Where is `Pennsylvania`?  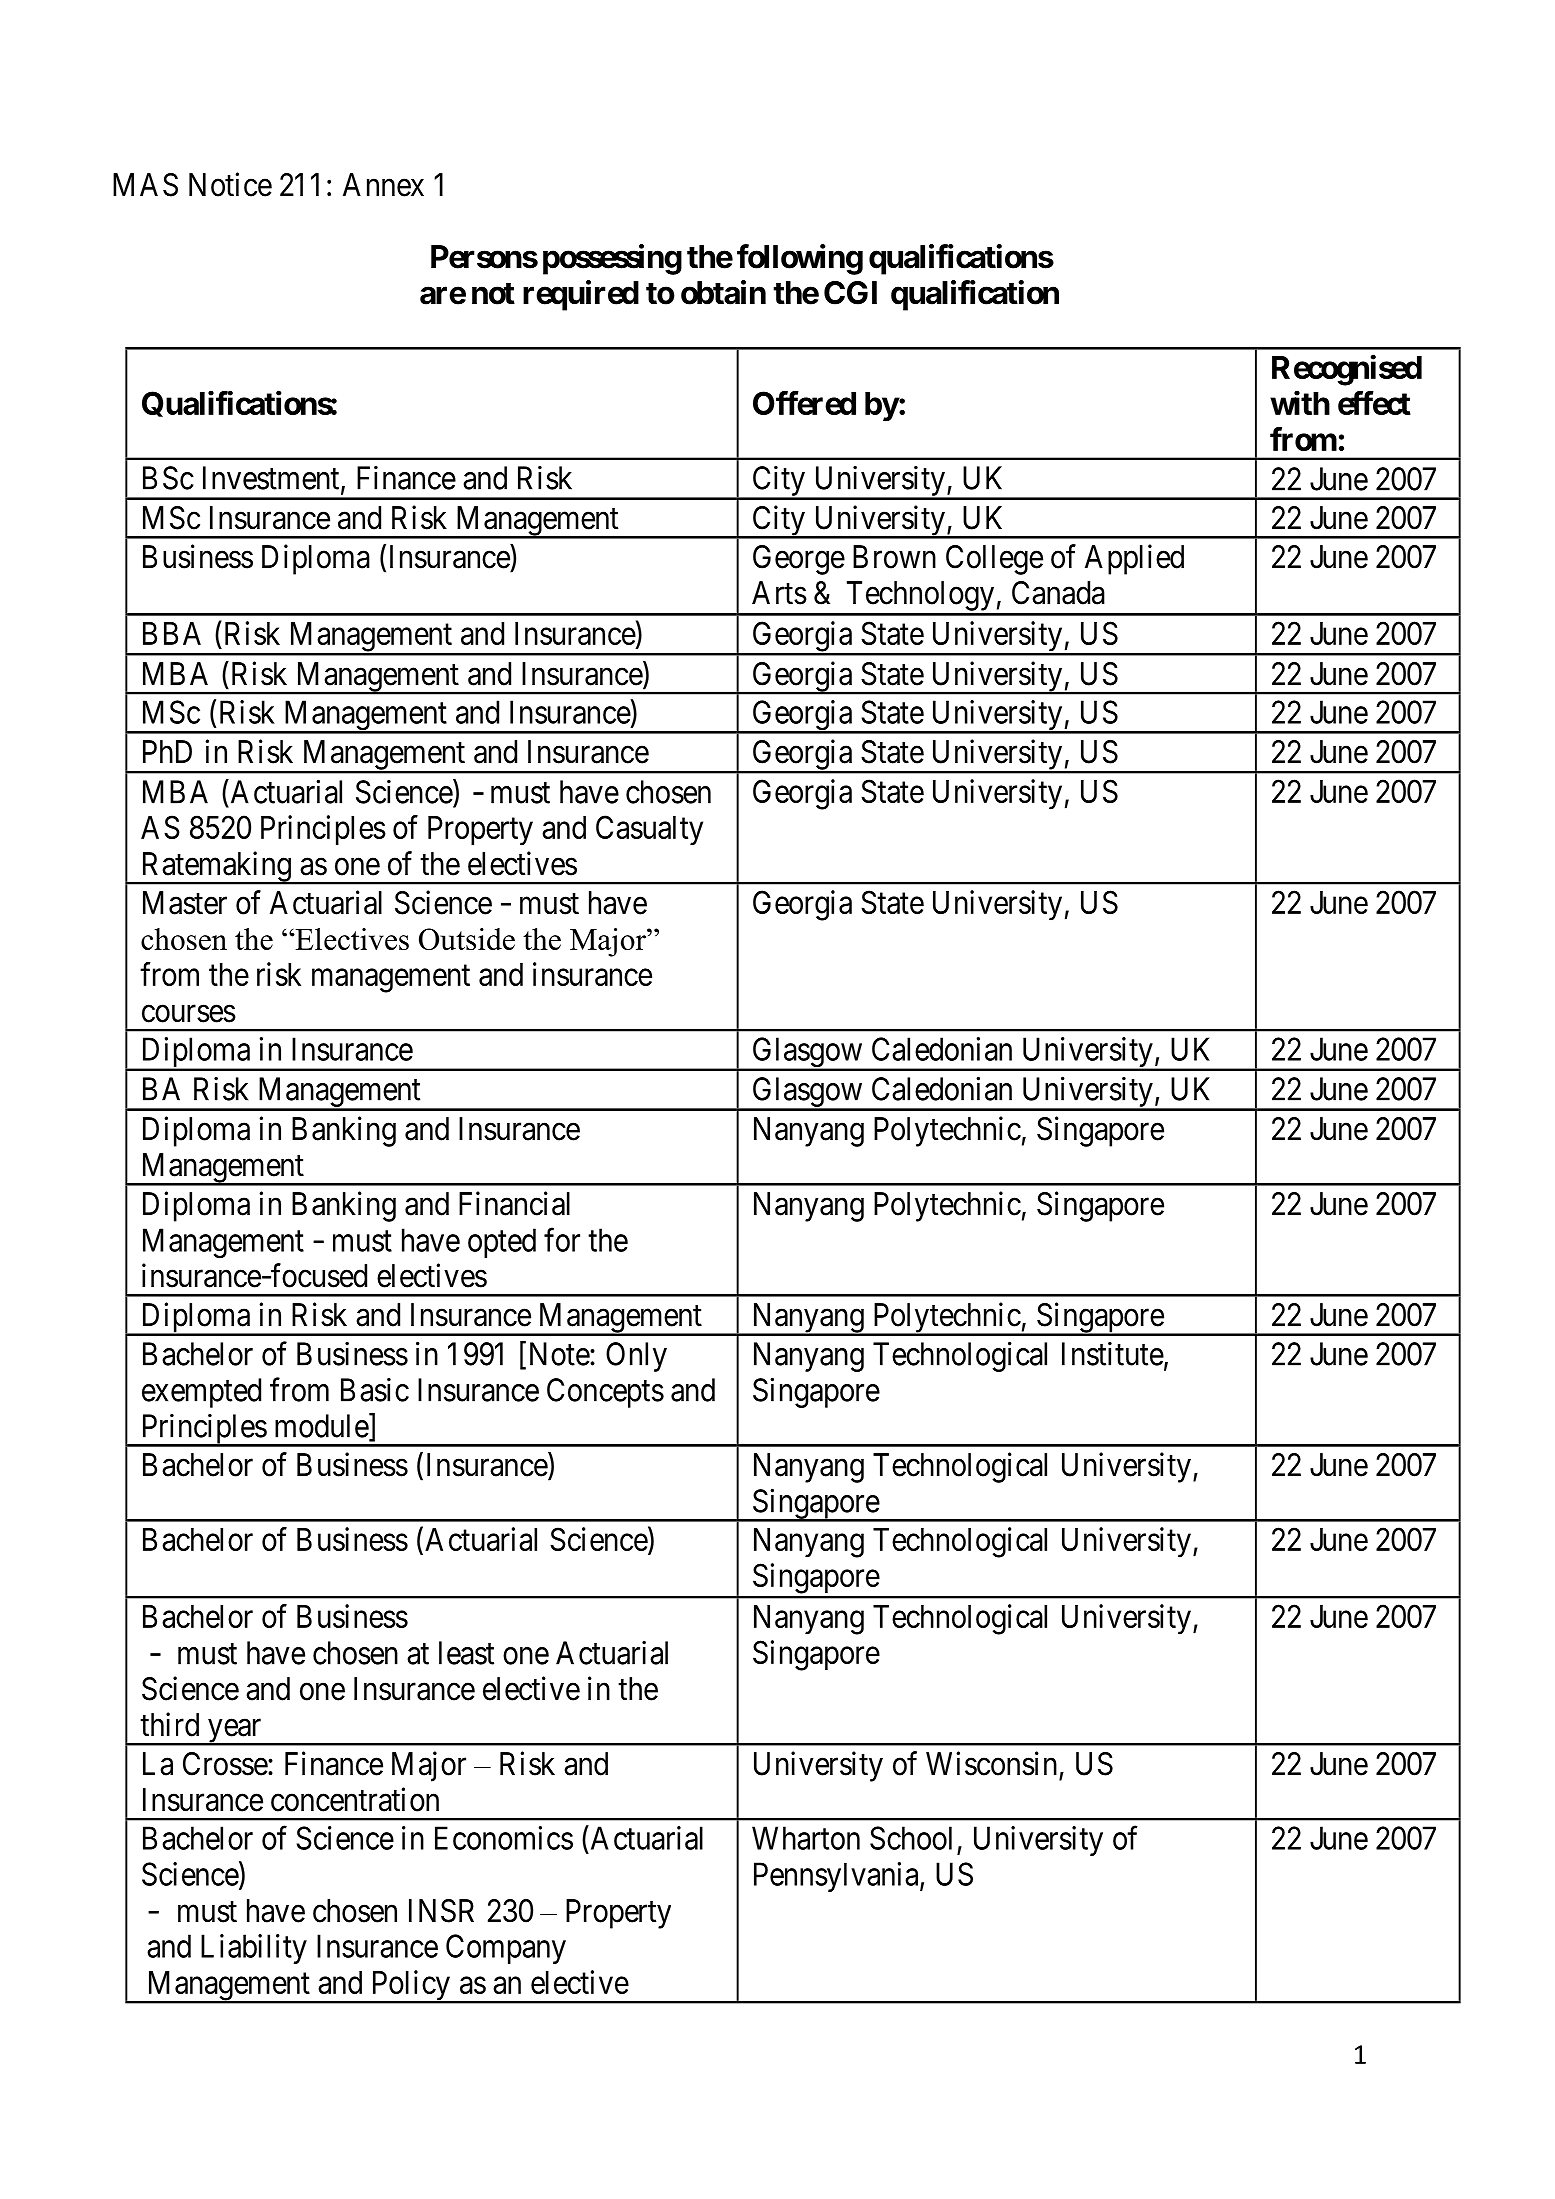 Pennsylvania is located at coordinates (837, 1877).
